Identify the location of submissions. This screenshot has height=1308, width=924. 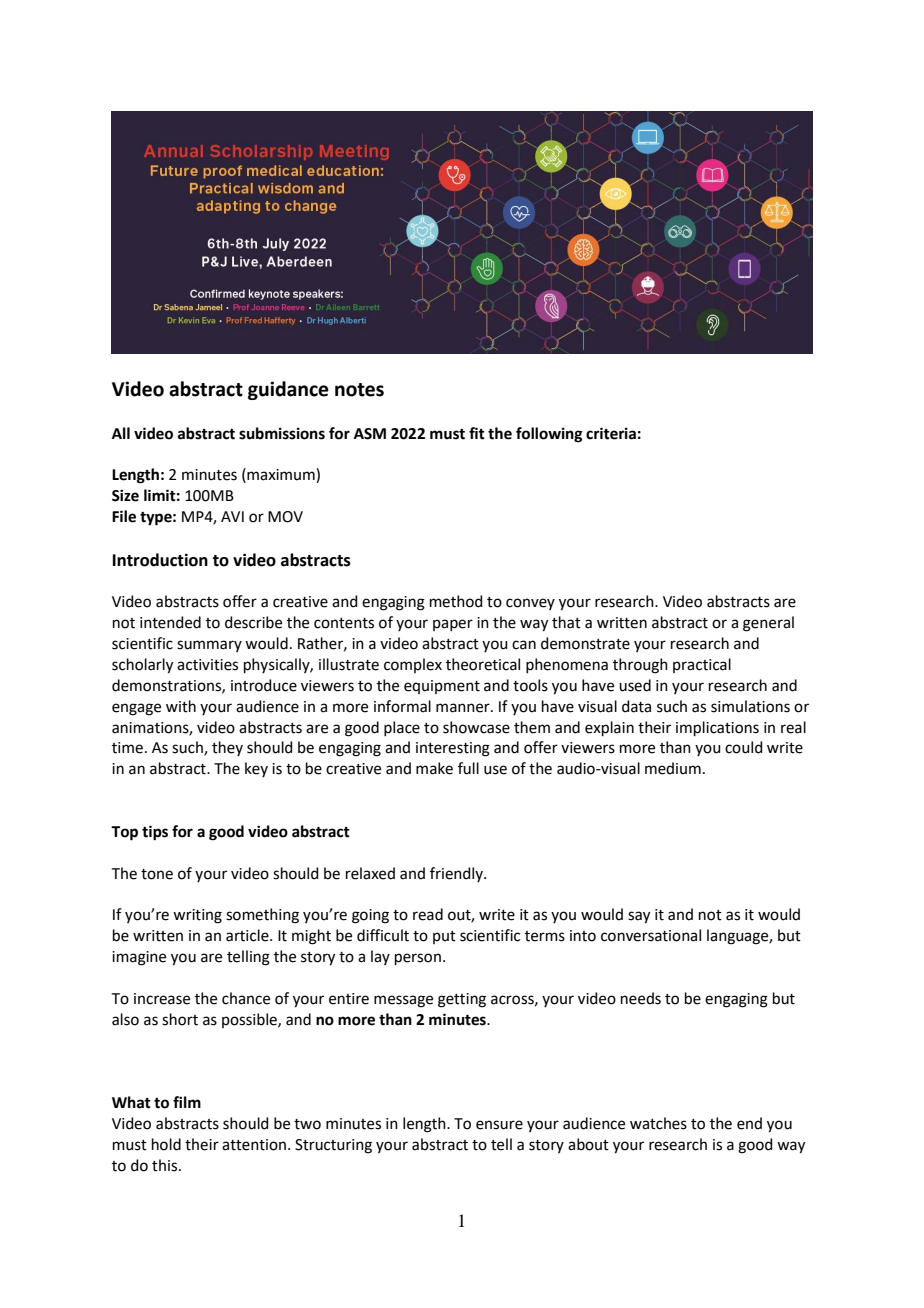
(282, 433).
